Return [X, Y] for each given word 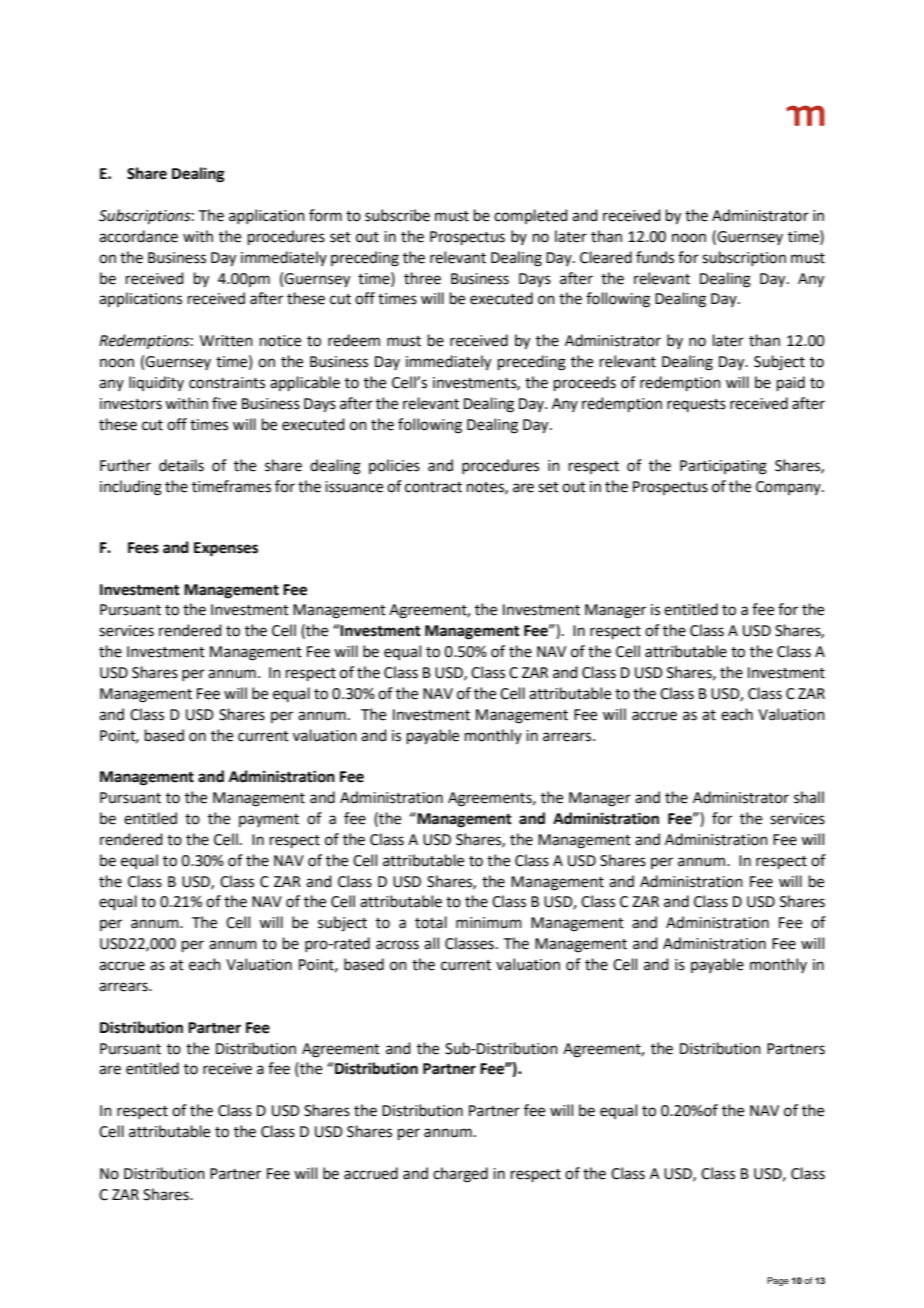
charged [460, 1175]
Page [778, 1281]
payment [269, 820]
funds [655, 257]
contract [433, 487]
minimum [489, 923]
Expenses [226, 549]
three [422, 278]
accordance [138, 236]
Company [789, 488]
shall [809, 797]
